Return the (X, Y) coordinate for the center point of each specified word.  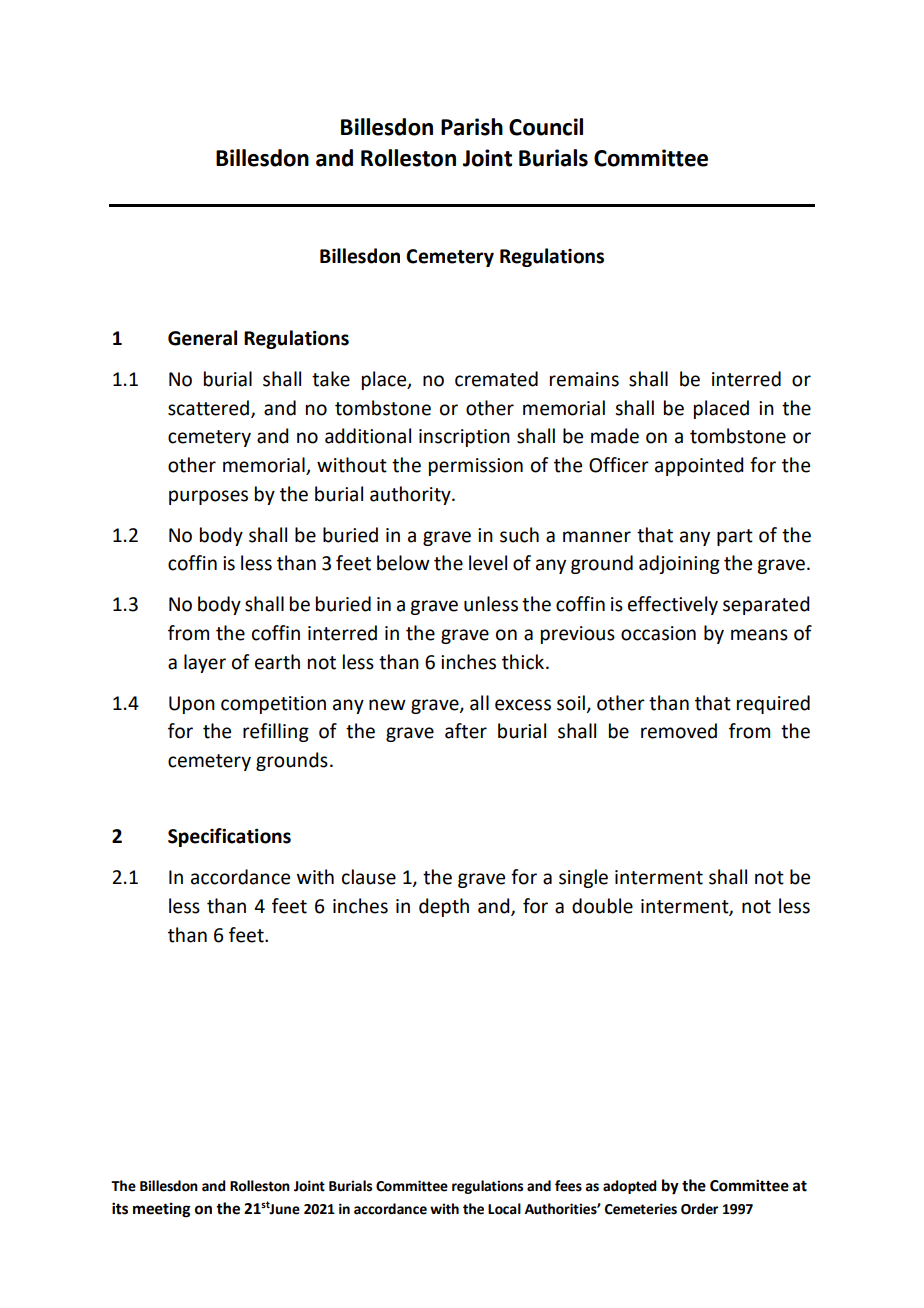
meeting (162, 1210)
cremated (496, 379)
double (602, 906)
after (466, 731)
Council (546, 127)
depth (444, 907)
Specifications (229, 837)
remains (584, 379)
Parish (472, 127)
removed (679, 731)
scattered (208, 408)
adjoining (679, 564)
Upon (192, 705)
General (202, 338)
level (488, 563)
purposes (208, 497)
